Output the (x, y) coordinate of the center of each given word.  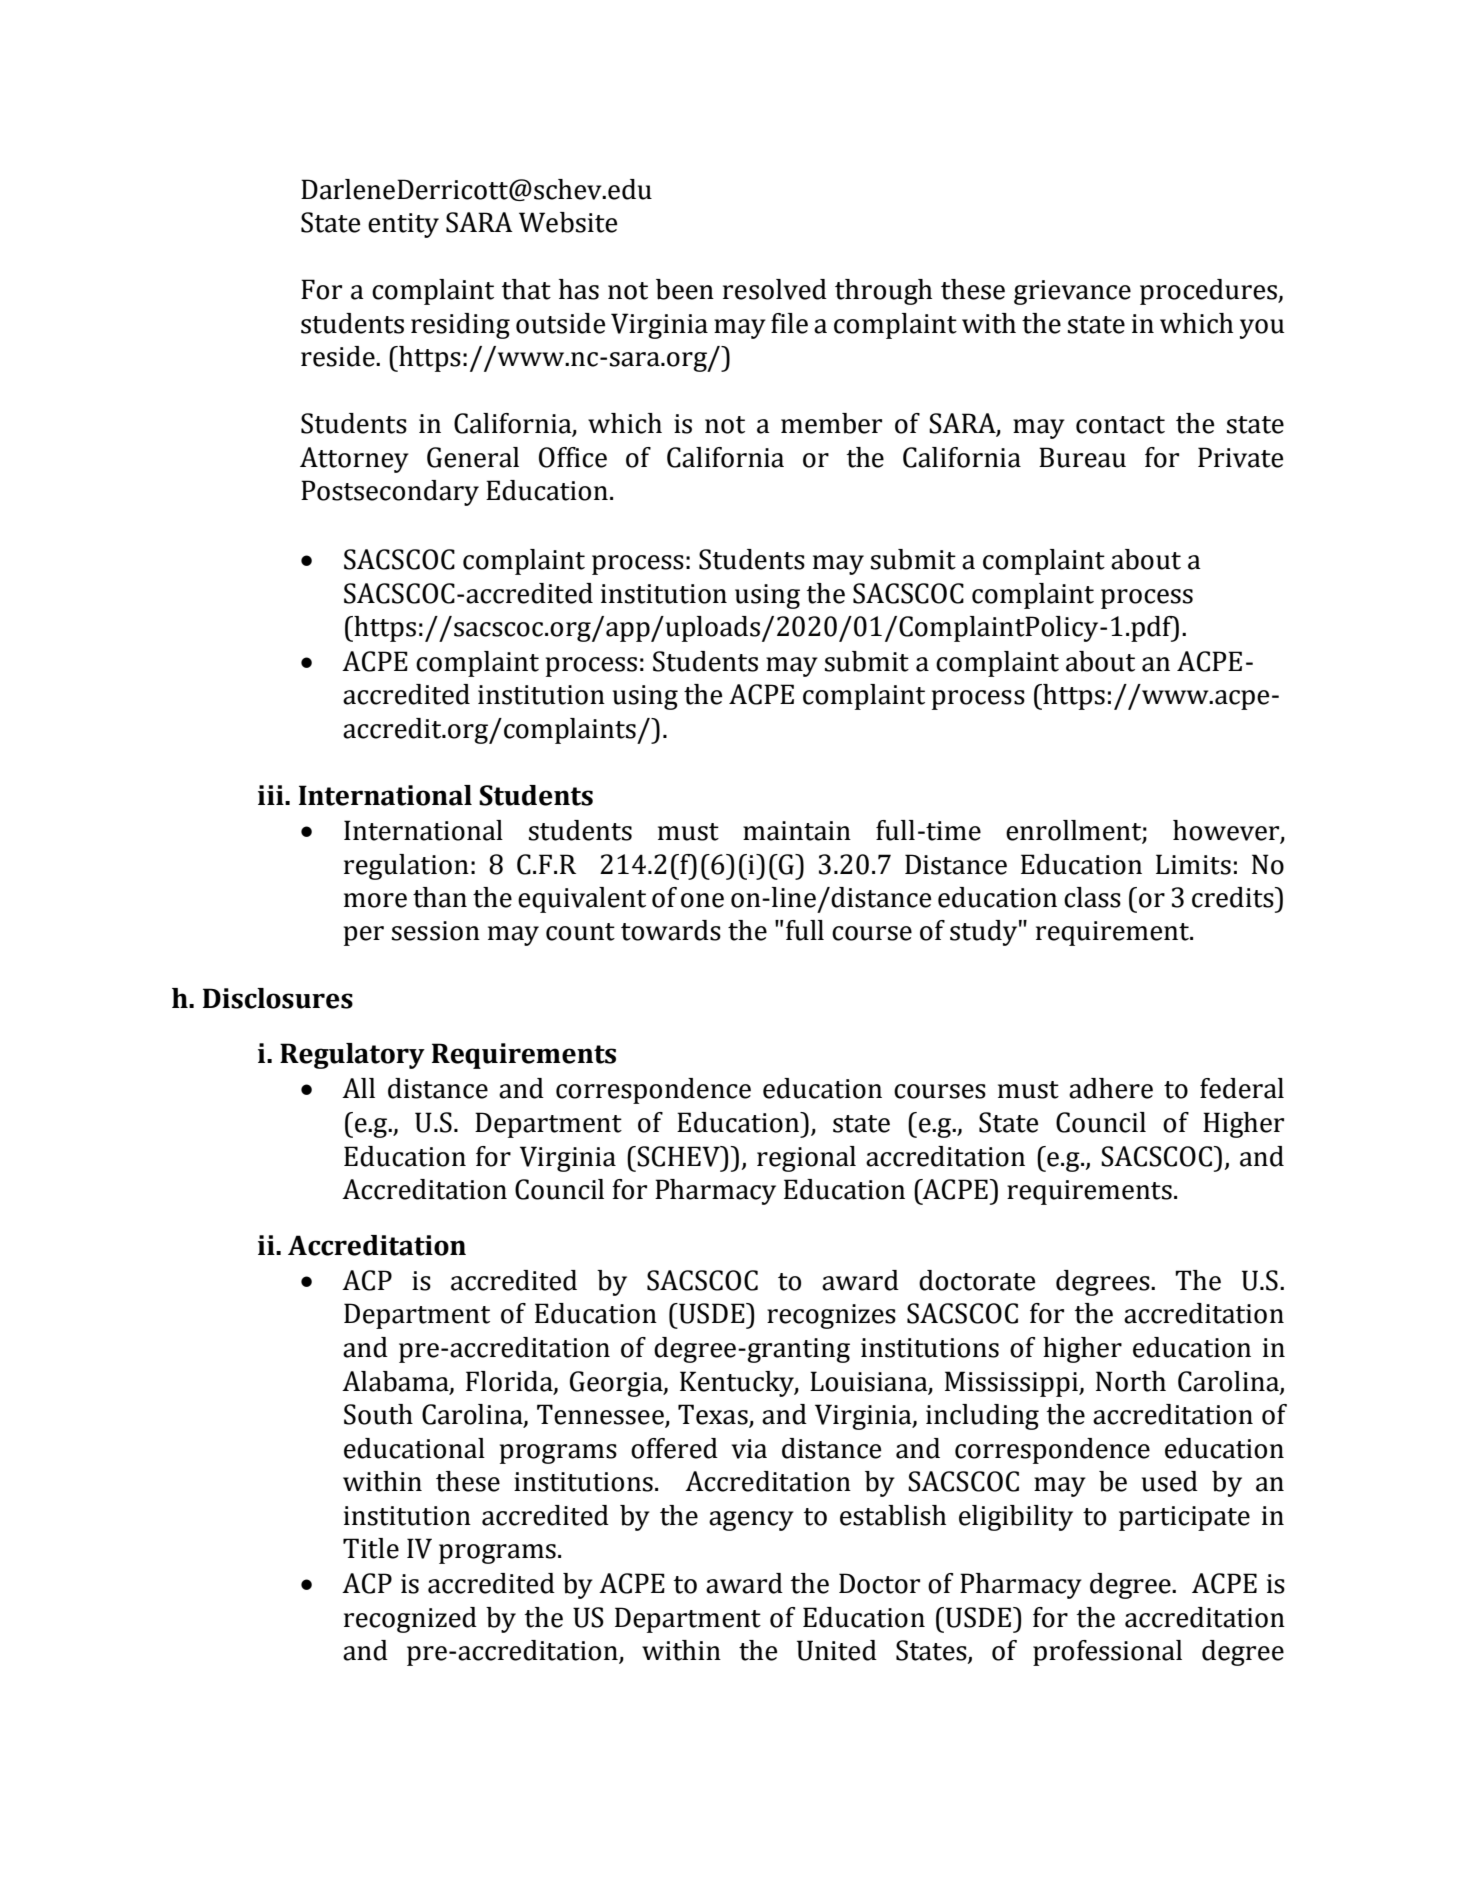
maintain (797, 831)
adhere (1111, 1088)
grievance (1072, 292)
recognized (410, 1620)
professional (1107, 1653)
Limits (1193, 864)
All (358, 1088)
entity (403, 225)
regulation (406, 867)
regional (806, 1159)
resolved (775, 289)
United (837, 1650)
